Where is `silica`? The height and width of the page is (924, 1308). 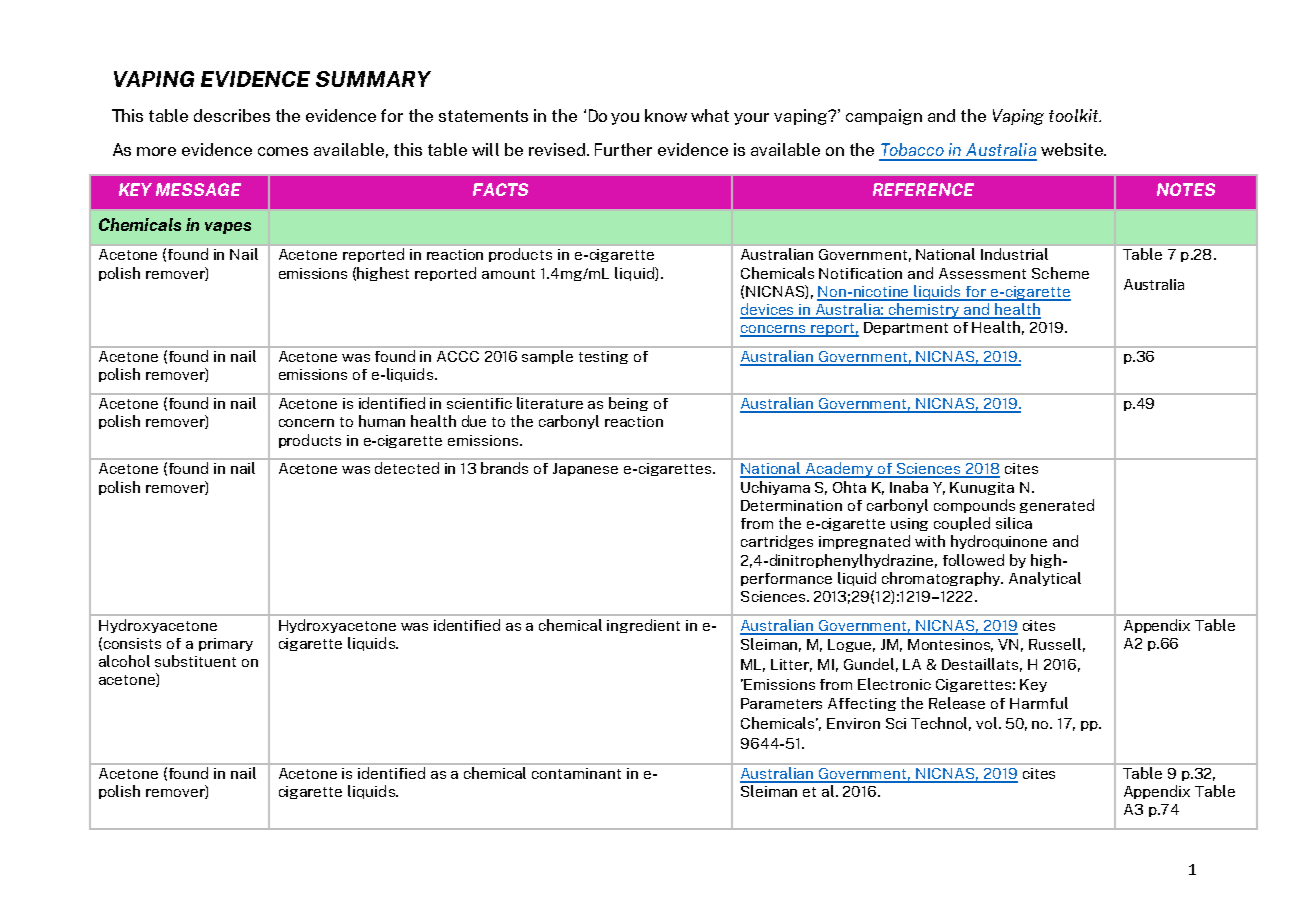 silica is located at coordinates (1014, 523).
